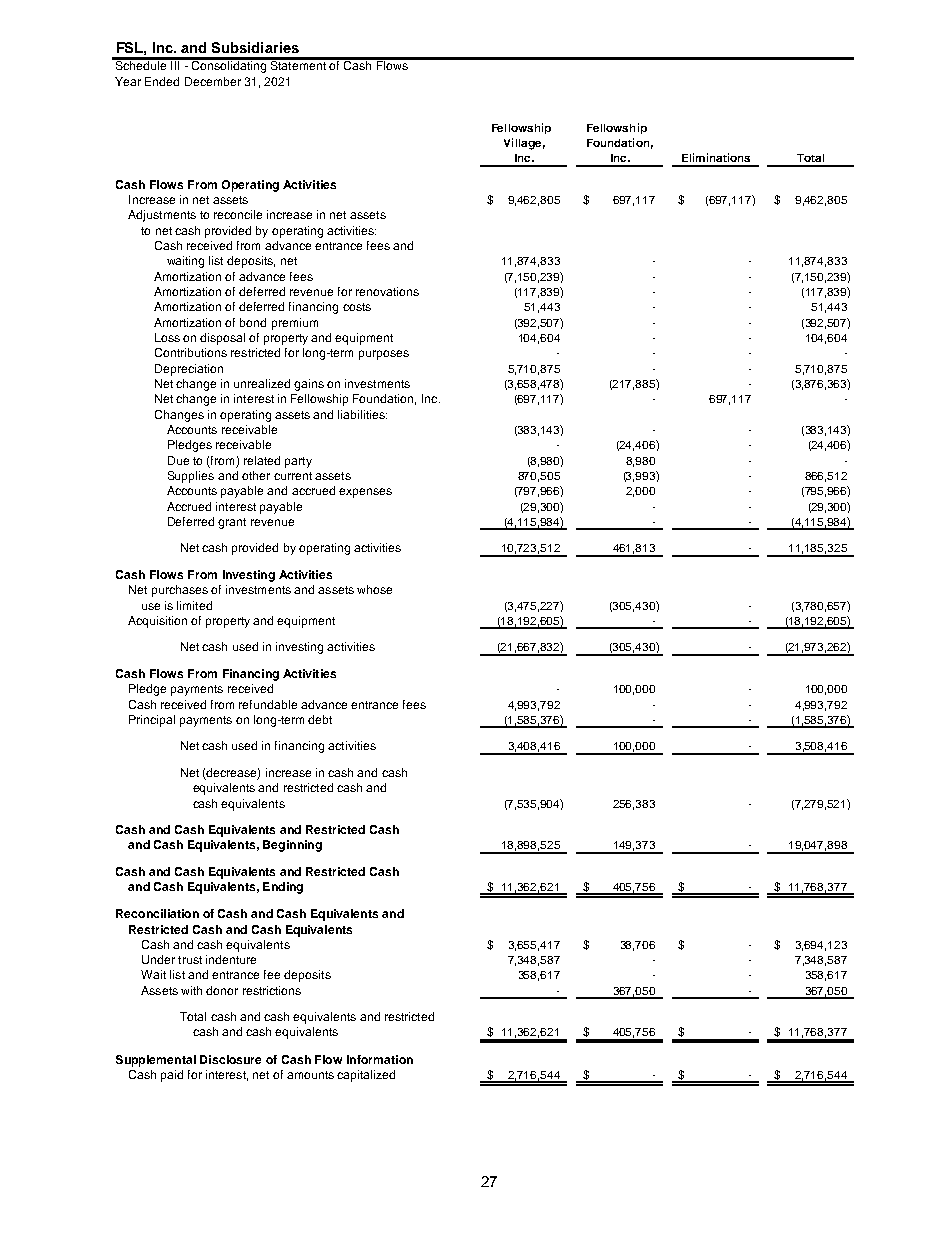 The image size is (952, 1233). What do you see at coordinates (255, 47) in the screenshot?
I see `Subsidiaries` at bounding box center [255, 47].
